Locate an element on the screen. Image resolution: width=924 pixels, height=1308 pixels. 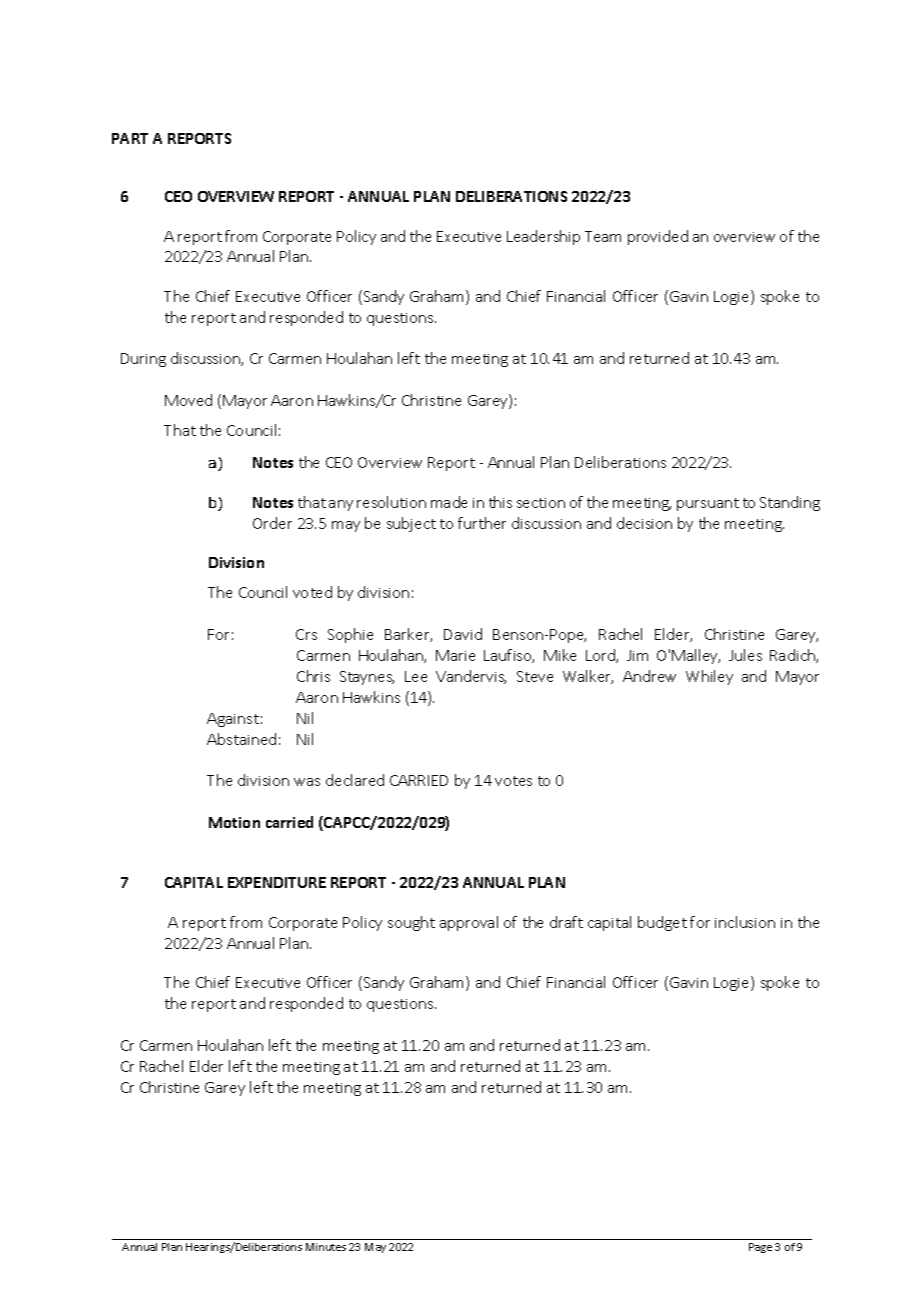
inclusion is located at coordinates (745, 922).
